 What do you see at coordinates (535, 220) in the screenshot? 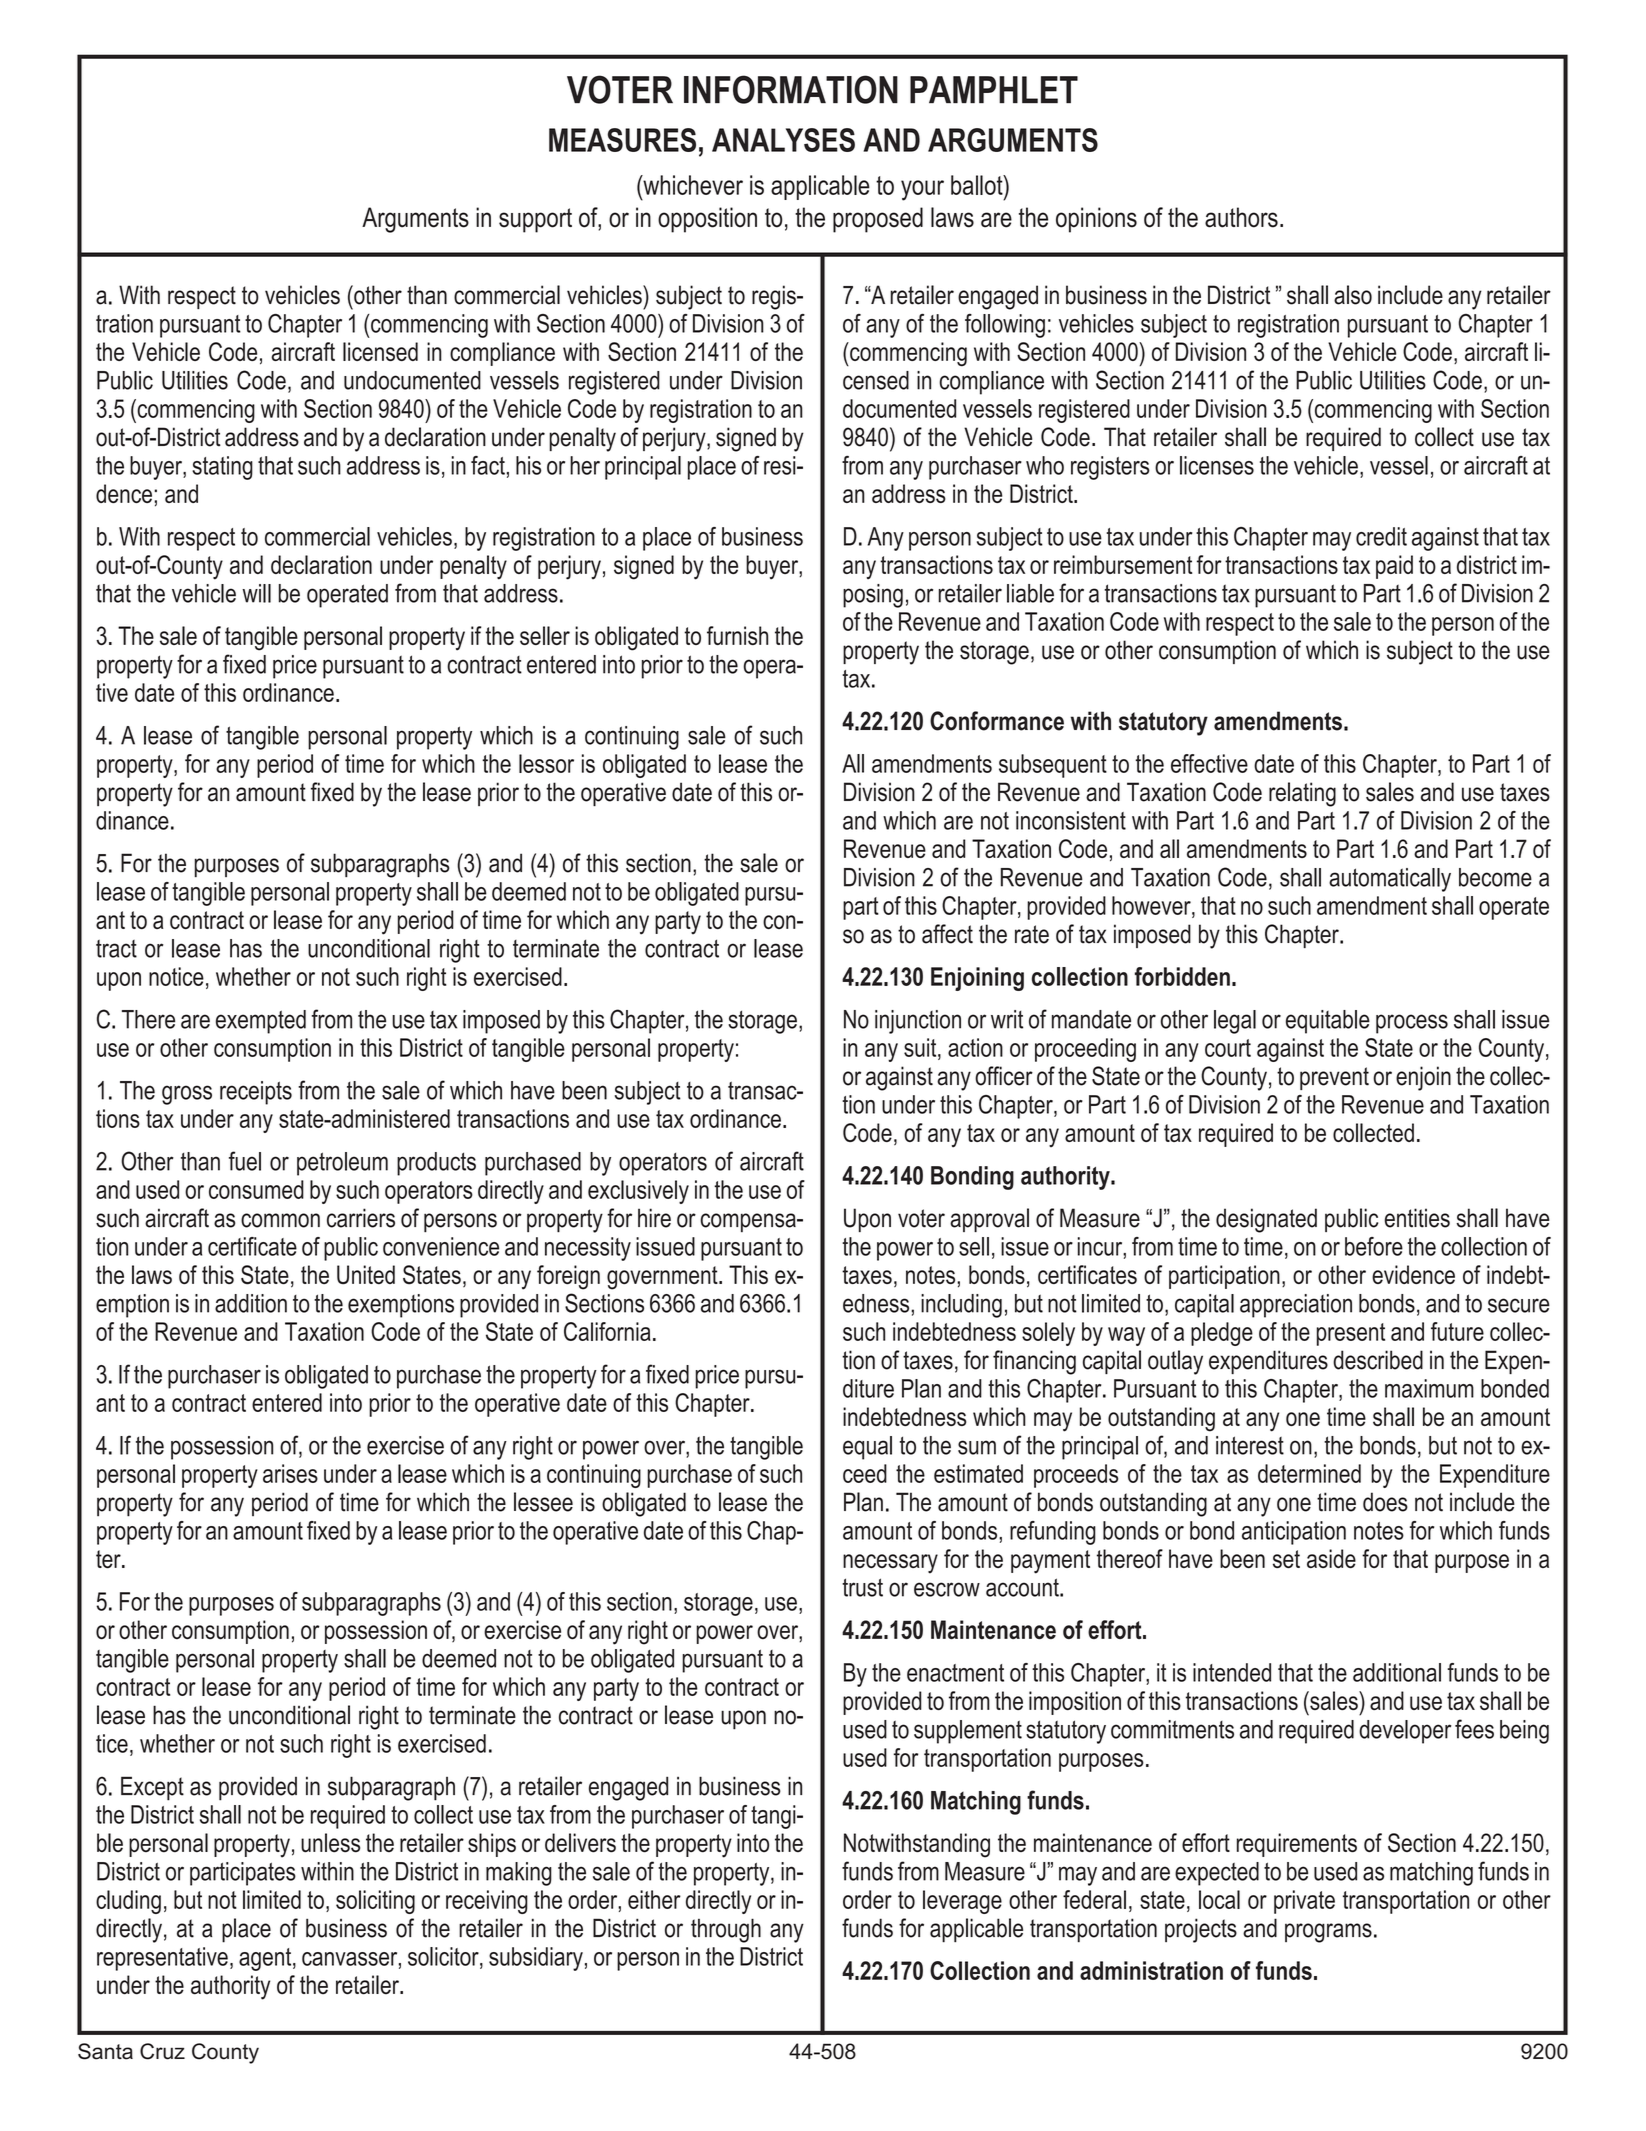
I see `support` at bounding box center [535, 220].
